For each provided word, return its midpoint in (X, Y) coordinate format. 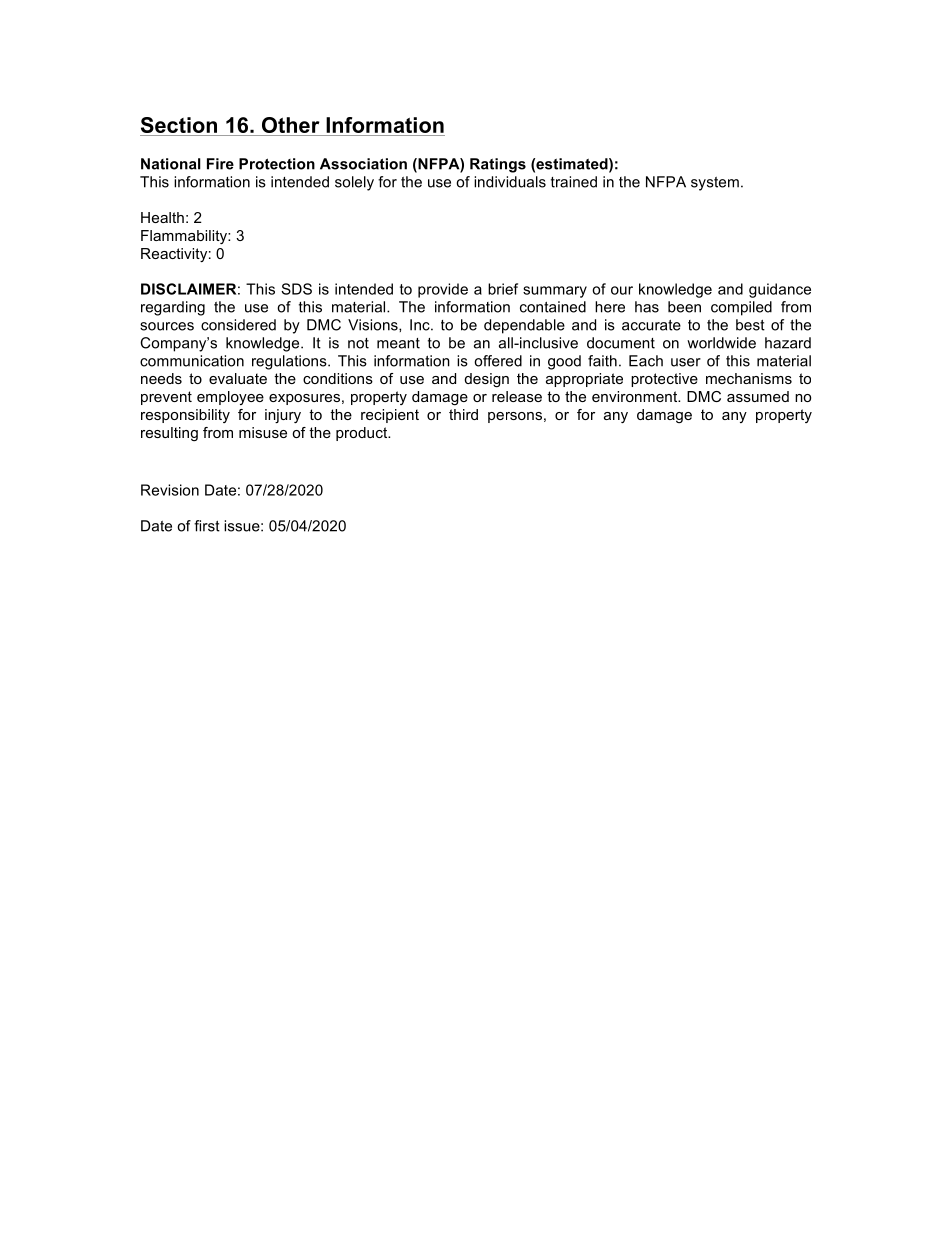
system (715, 184)
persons (515, 417)
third (463, 414)
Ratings (498, 165)
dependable (524, 326)
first (207, 526)
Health (162, 217)
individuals (510, 182)
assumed (758, 396)
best (750, 325)
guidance (780, 290)
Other (291, 125)
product (363, 434)
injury (283, 416)
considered (238, 325)
